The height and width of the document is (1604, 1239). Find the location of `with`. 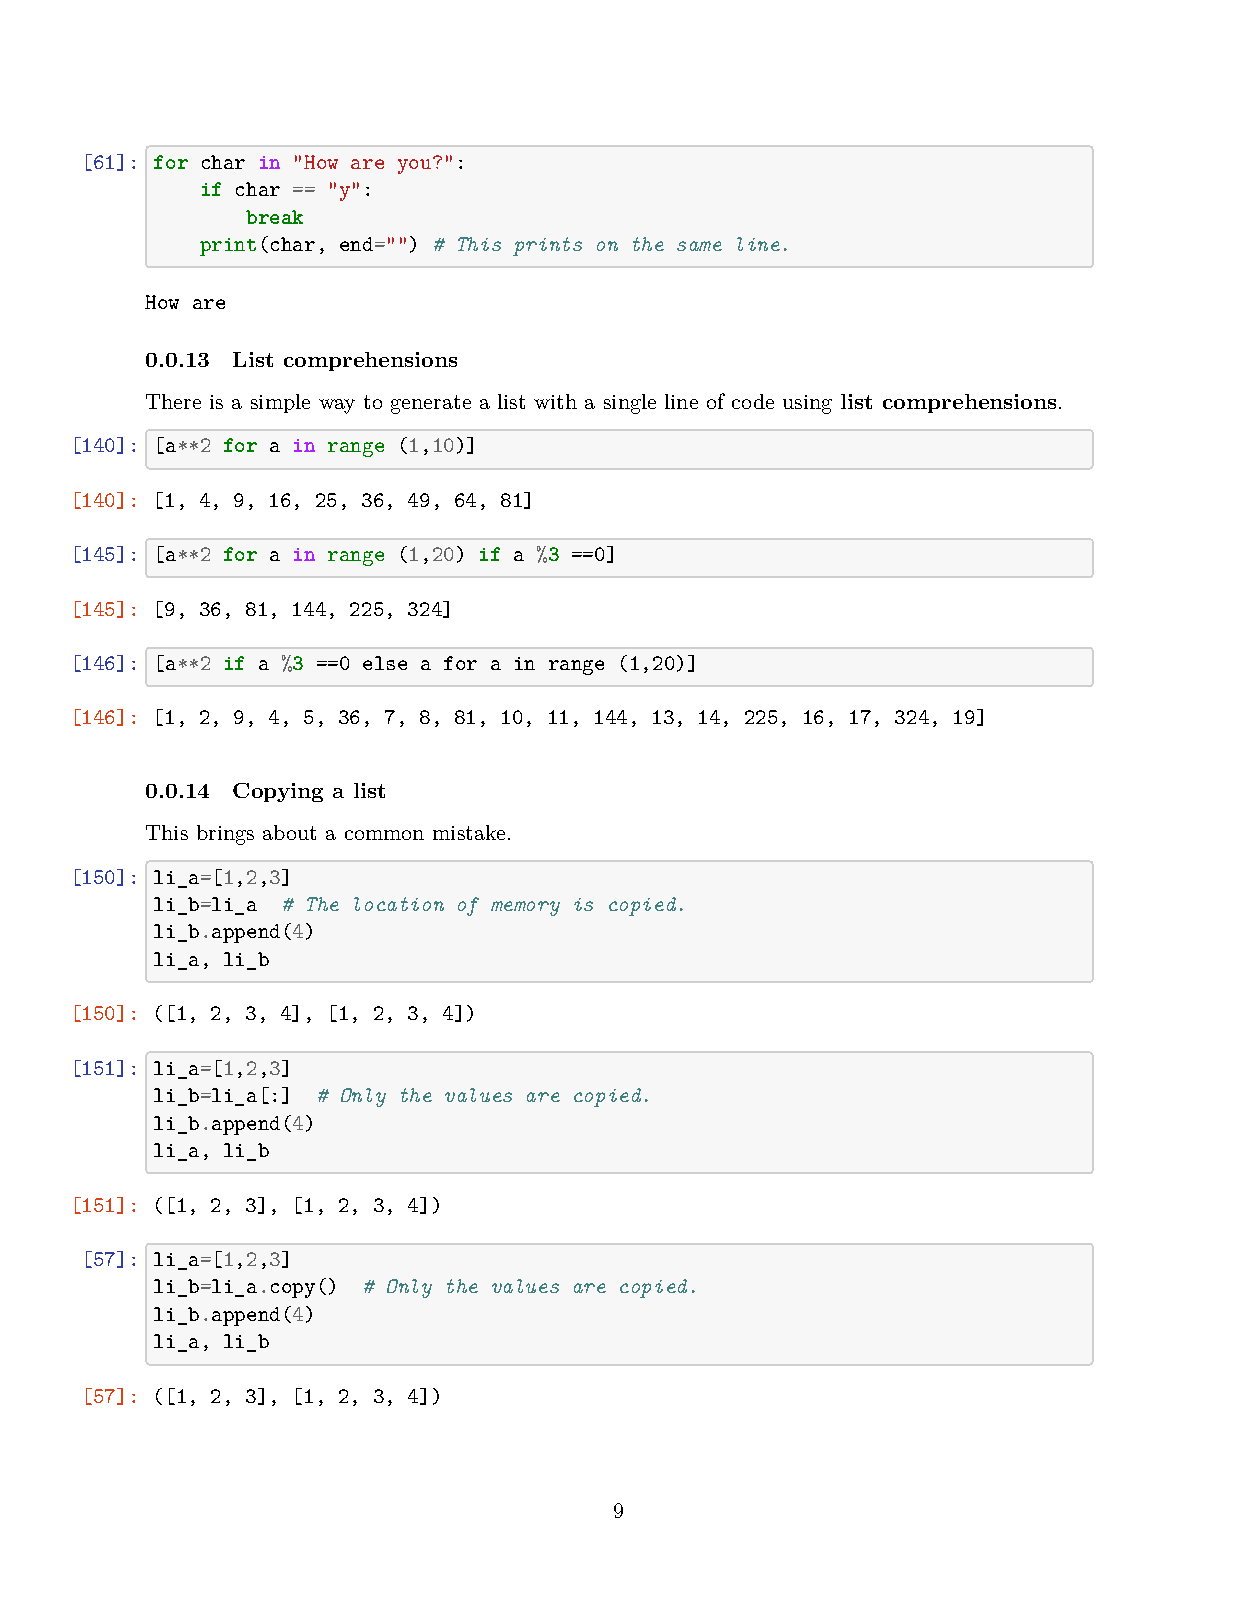

with is located at coordinates (555, 401).
